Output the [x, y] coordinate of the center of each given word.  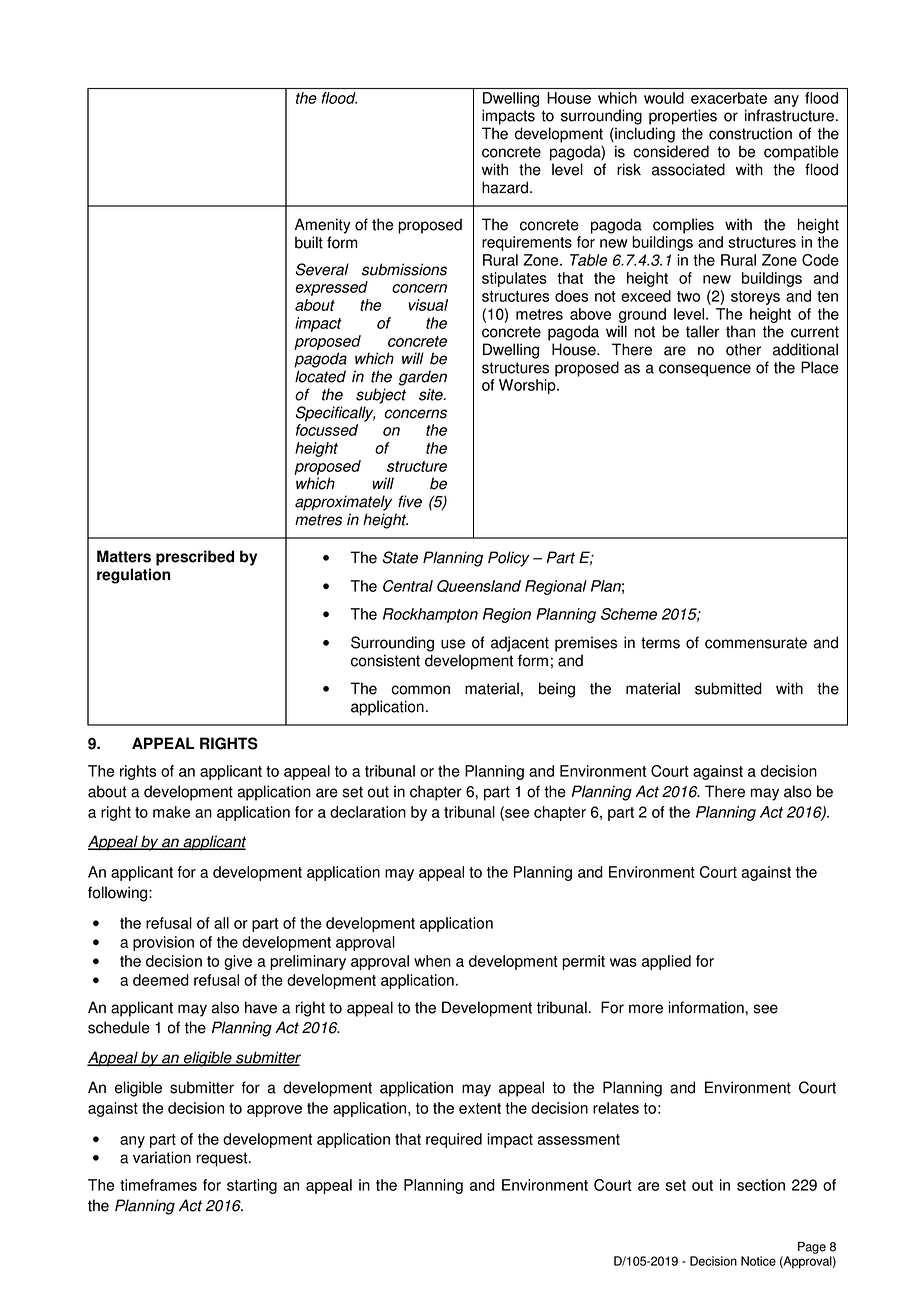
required [454, 1140]
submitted [728, 688]
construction [750, 133]
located [320, 376]
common [420, 690]
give [238, 962]
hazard [506, 187]
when [432, 961]
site [432, 394]
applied [666, 962]
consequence [705, 370]
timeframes [158, 1185]
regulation [133, 576]
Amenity [323, 226]
